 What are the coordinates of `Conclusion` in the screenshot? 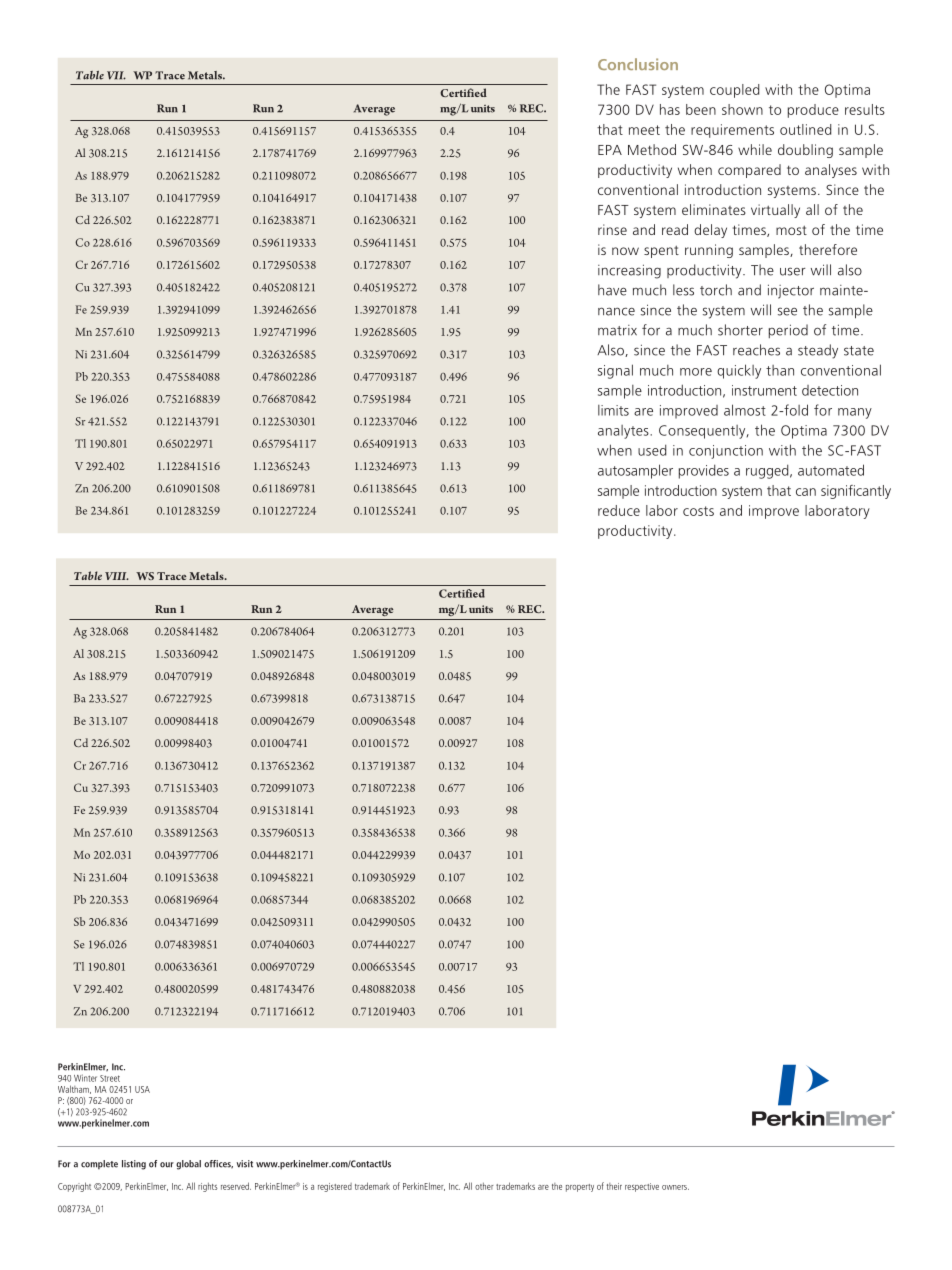 It's located at (638, 64).
